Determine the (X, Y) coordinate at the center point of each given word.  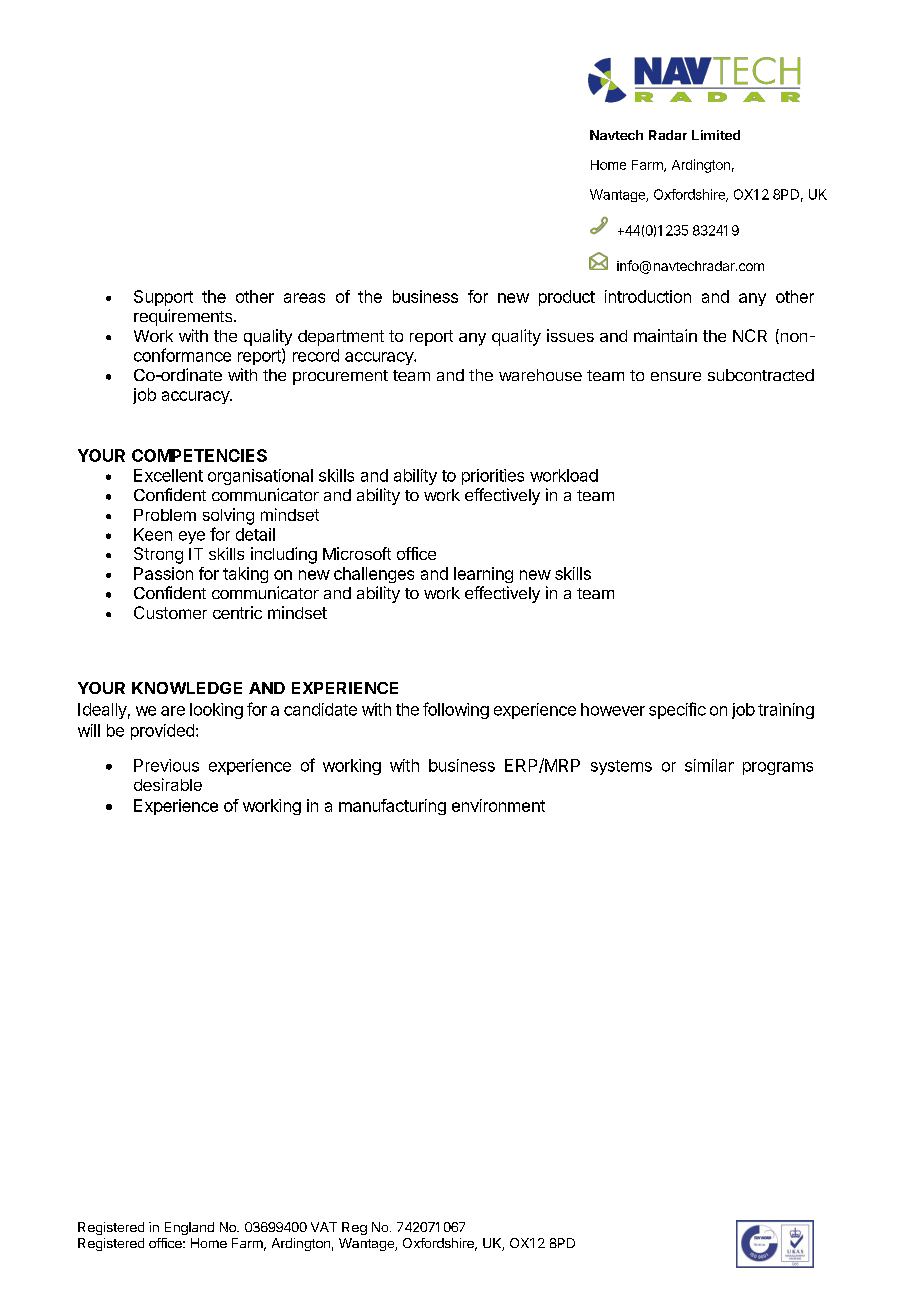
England (189, 1228)
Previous (166, 765)
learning (483, 575)
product (567, 298)
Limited (716, 135)
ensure (676, 376)
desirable (168, 784)
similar (709, 765)
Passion (163, 573)
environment (498, 805)
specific (677, 710)
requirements (184, 317)
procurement (340, 377)
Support (163, 298)
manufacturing (392, 807)
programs (778, 768)
